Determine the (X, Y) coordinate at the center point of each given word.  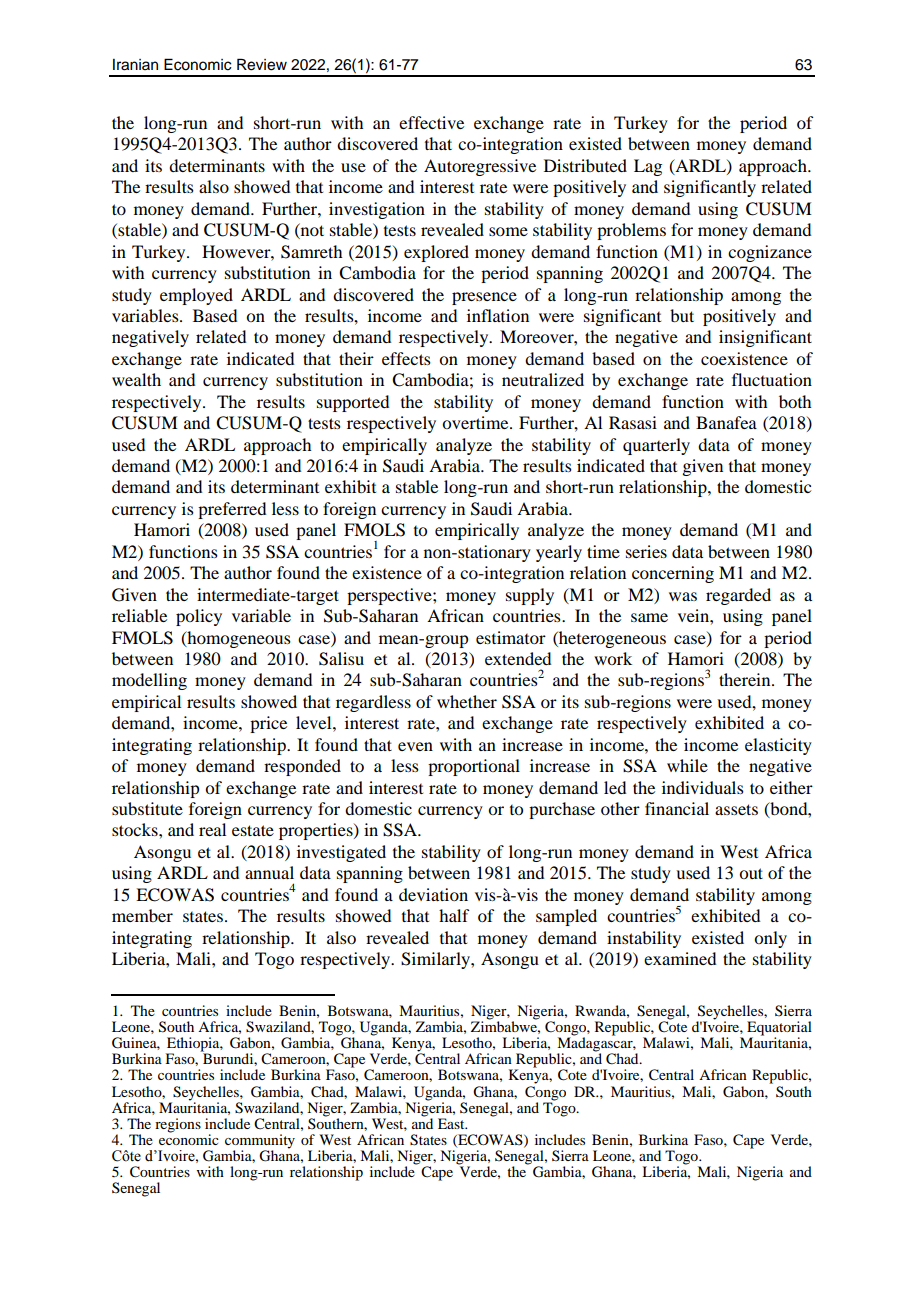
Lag (648, 167)
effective (431, 122)
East (452, 1123)
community (260, 1142)
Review (262, 64)
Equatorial (779, 1029)
